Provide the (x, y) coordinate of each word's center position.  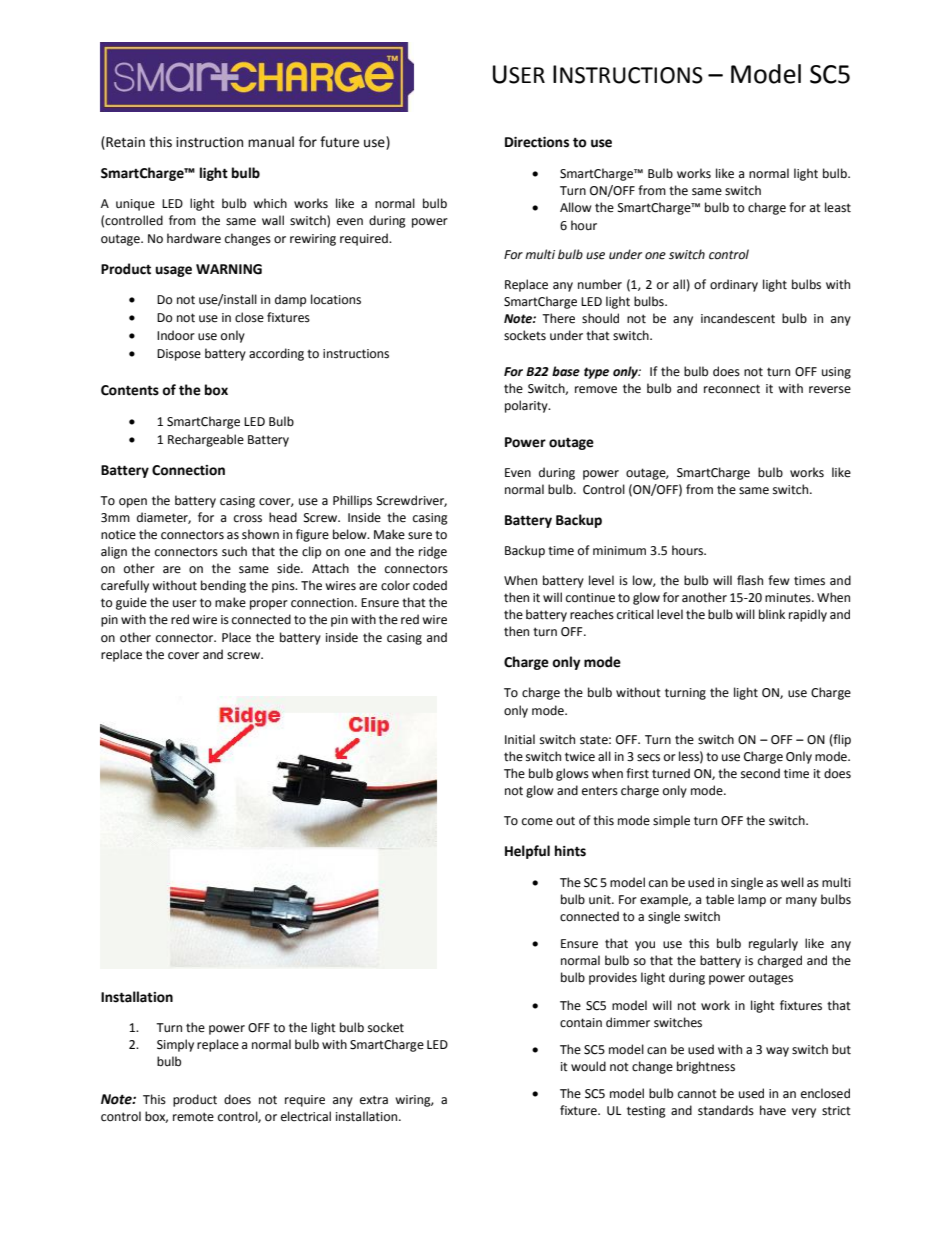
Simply (175, 1045)
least (838, 207)
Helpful (527, 852)
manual (271, 142)
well (792, 882)
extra (374, 1100)
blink (772, 614)
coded (430, 585)
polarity (527, 406)
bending (223, 586)
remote (193, 1117)
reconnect (732, 389)
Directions (537, 142)
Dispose (179, 355)
